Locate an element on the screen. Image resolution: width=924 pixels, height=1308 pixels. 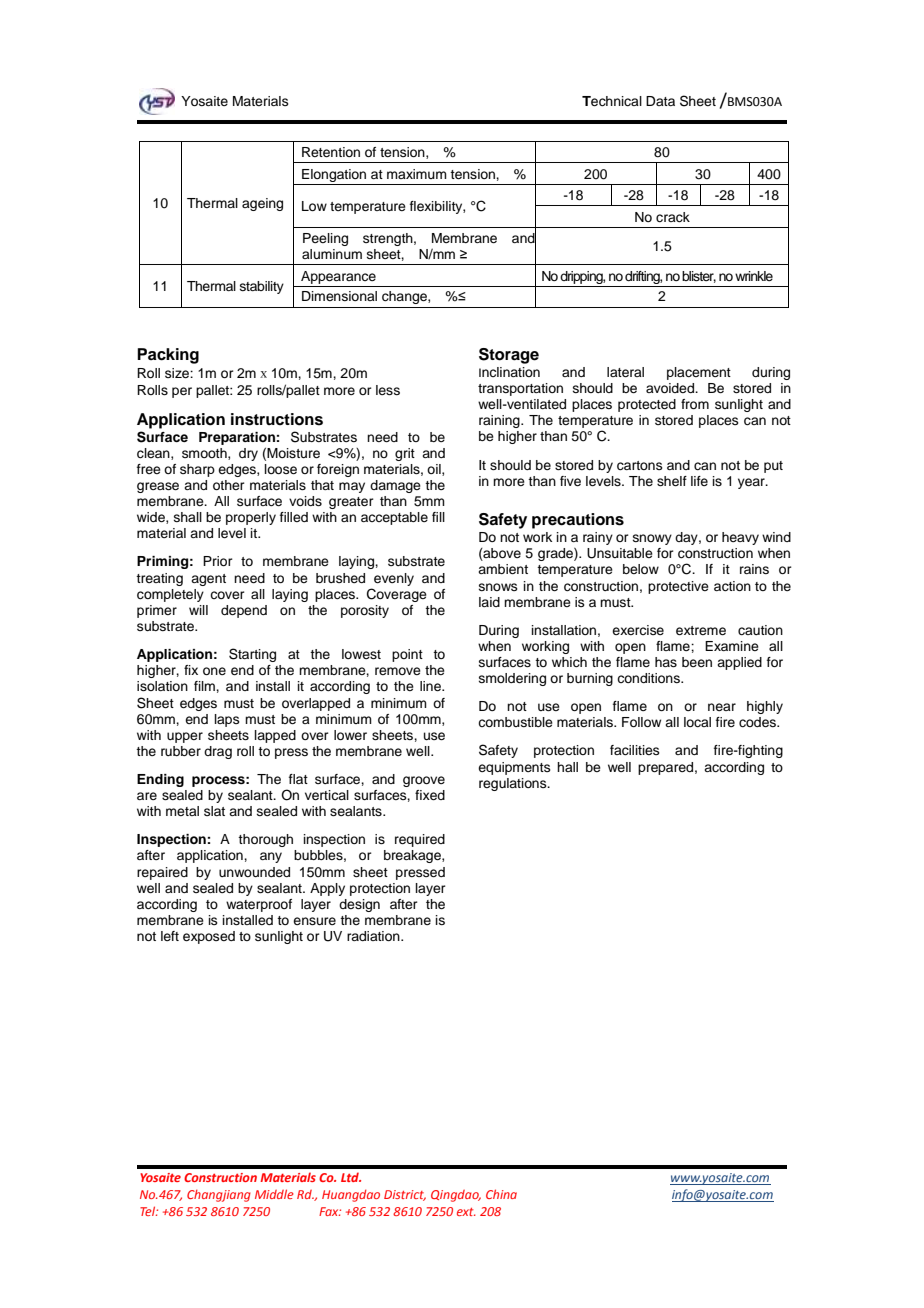
maximum is located at coordinates (417, 174).
